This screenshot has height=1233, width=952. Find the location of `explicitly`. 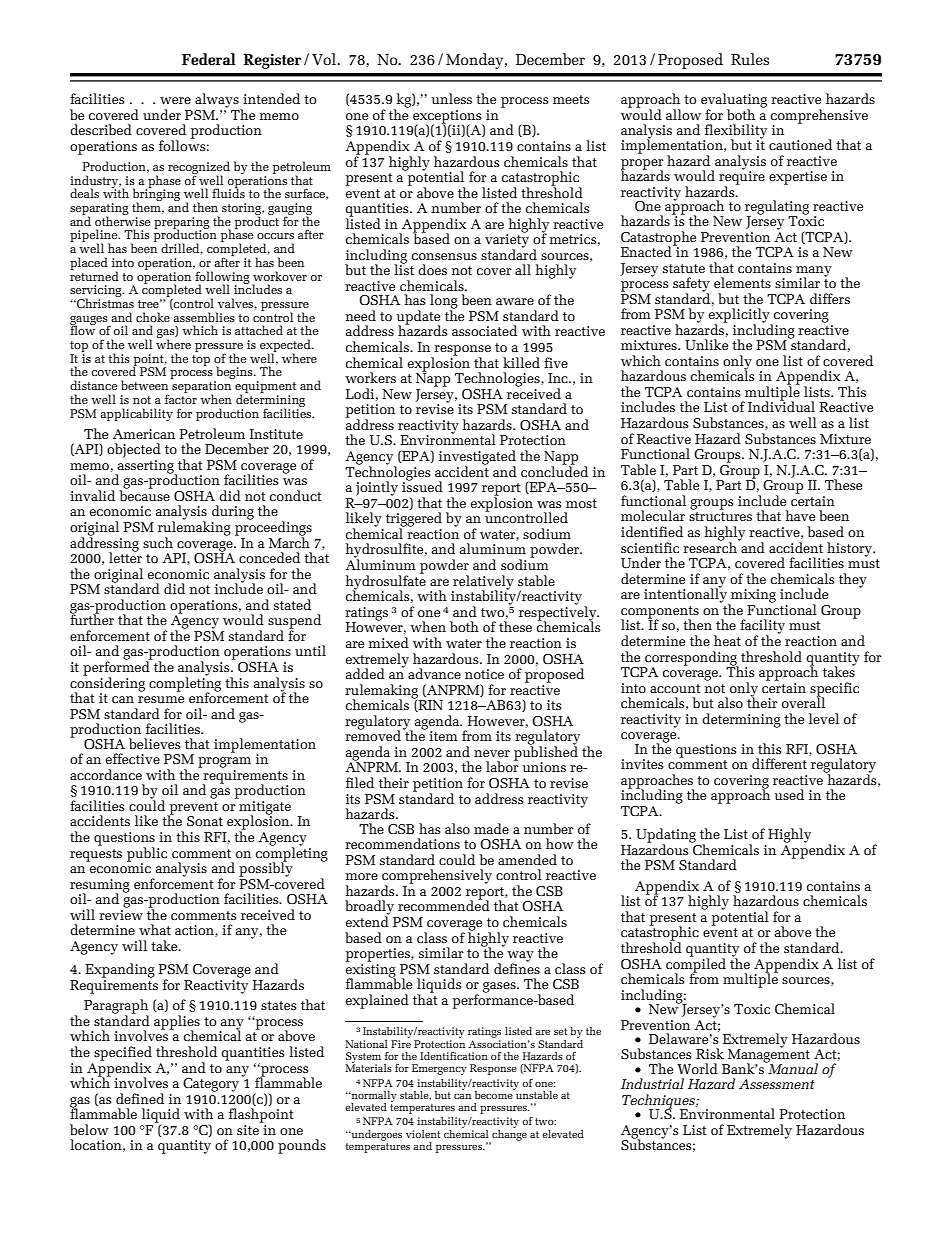

explicitly is located at coordinates (740, 316).
